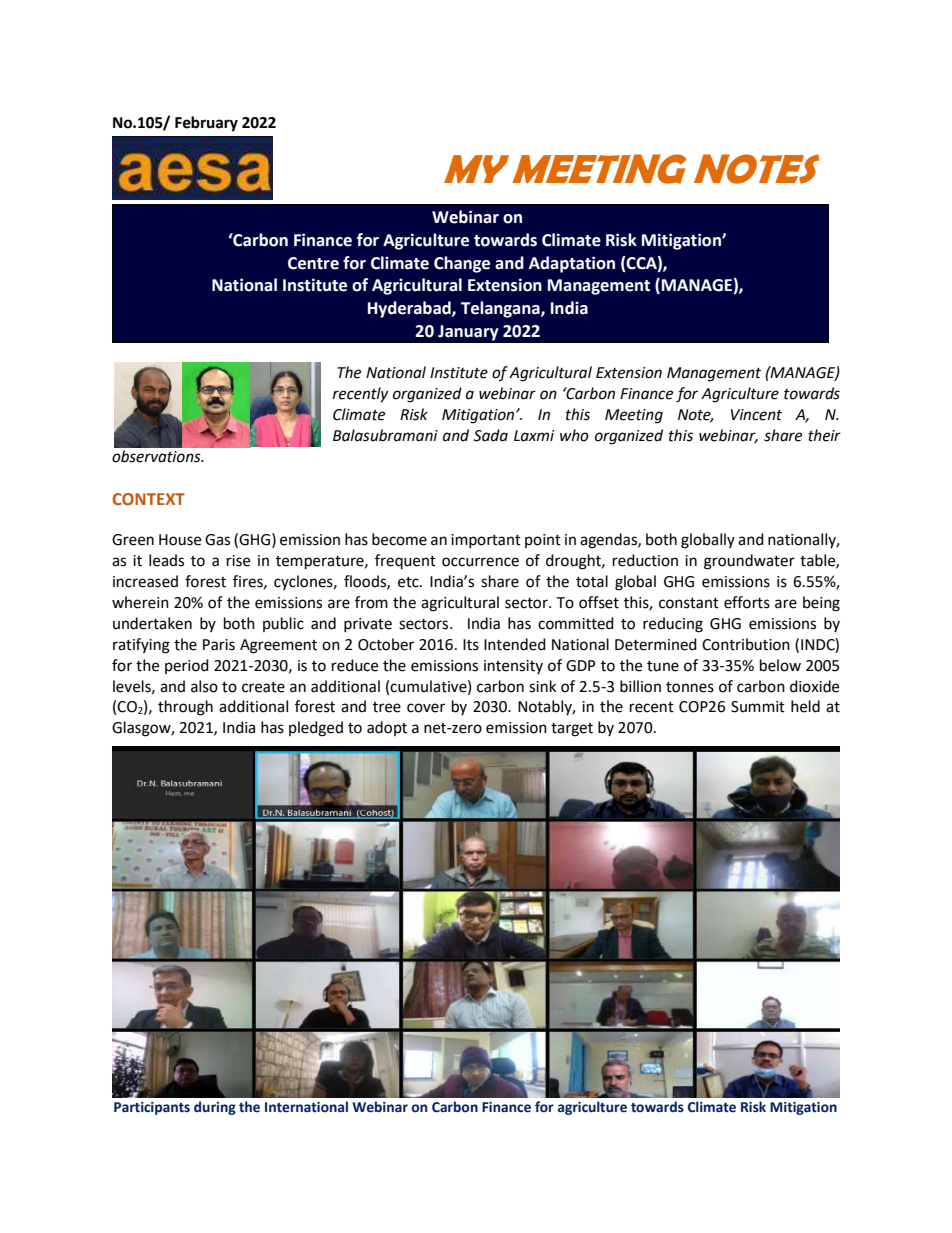 The height and width of the image is (1233, 952). I want to click on February, so click(206, 124).
